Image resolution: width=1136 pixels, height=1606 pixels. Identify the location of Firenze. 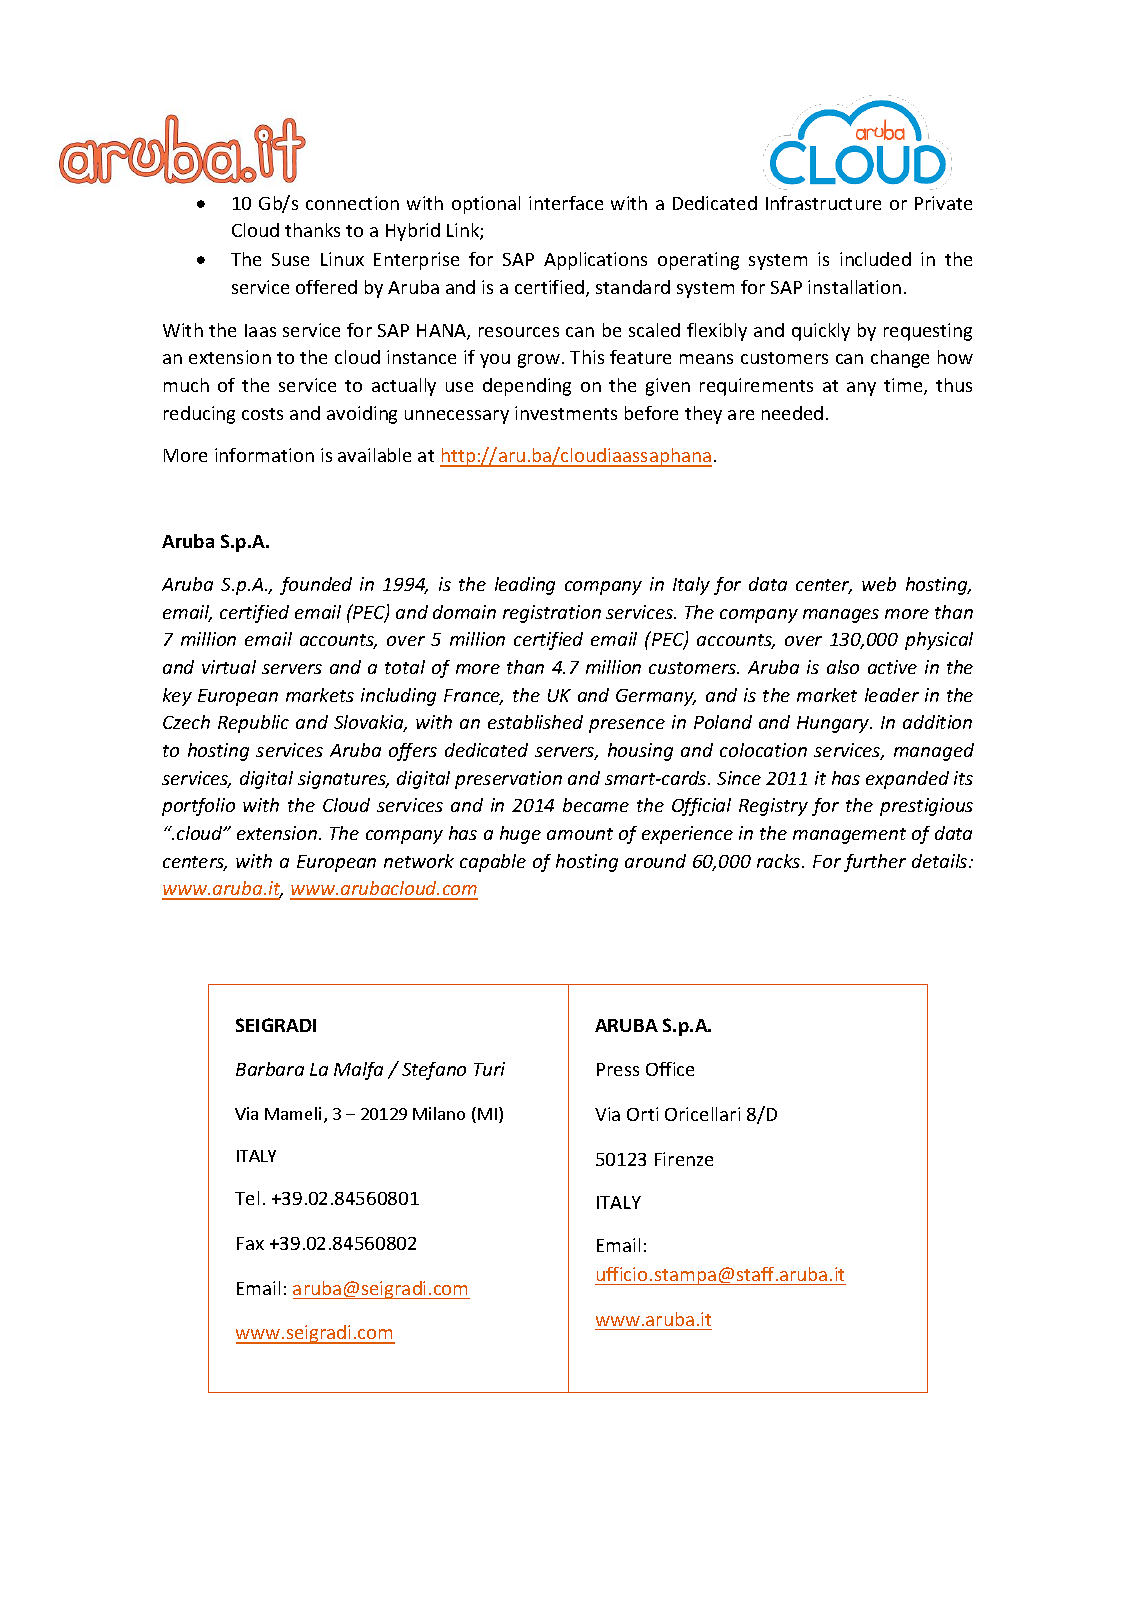
(684, 1159).
